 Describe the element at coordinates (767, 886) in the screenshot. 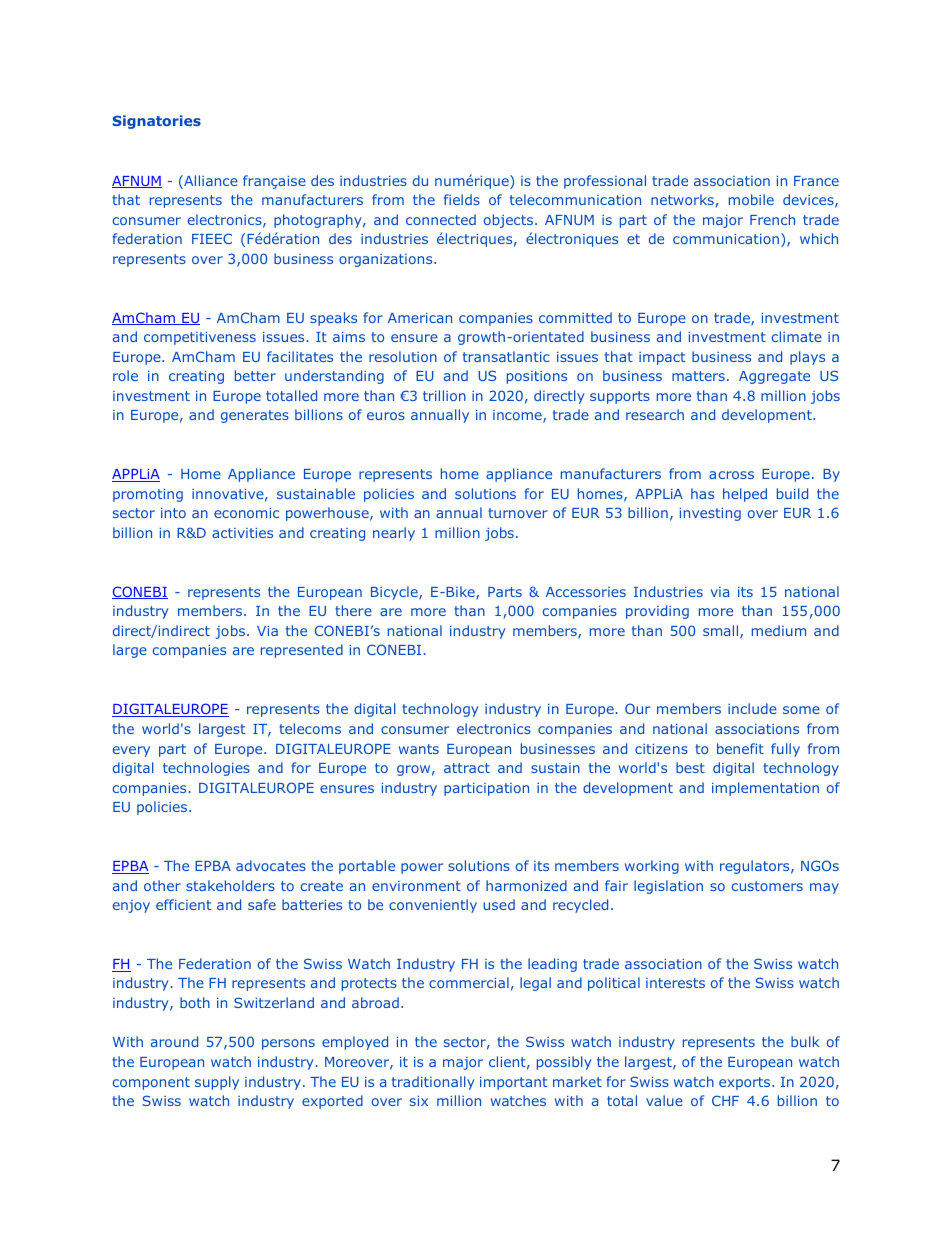

I see `customers` at that location.
